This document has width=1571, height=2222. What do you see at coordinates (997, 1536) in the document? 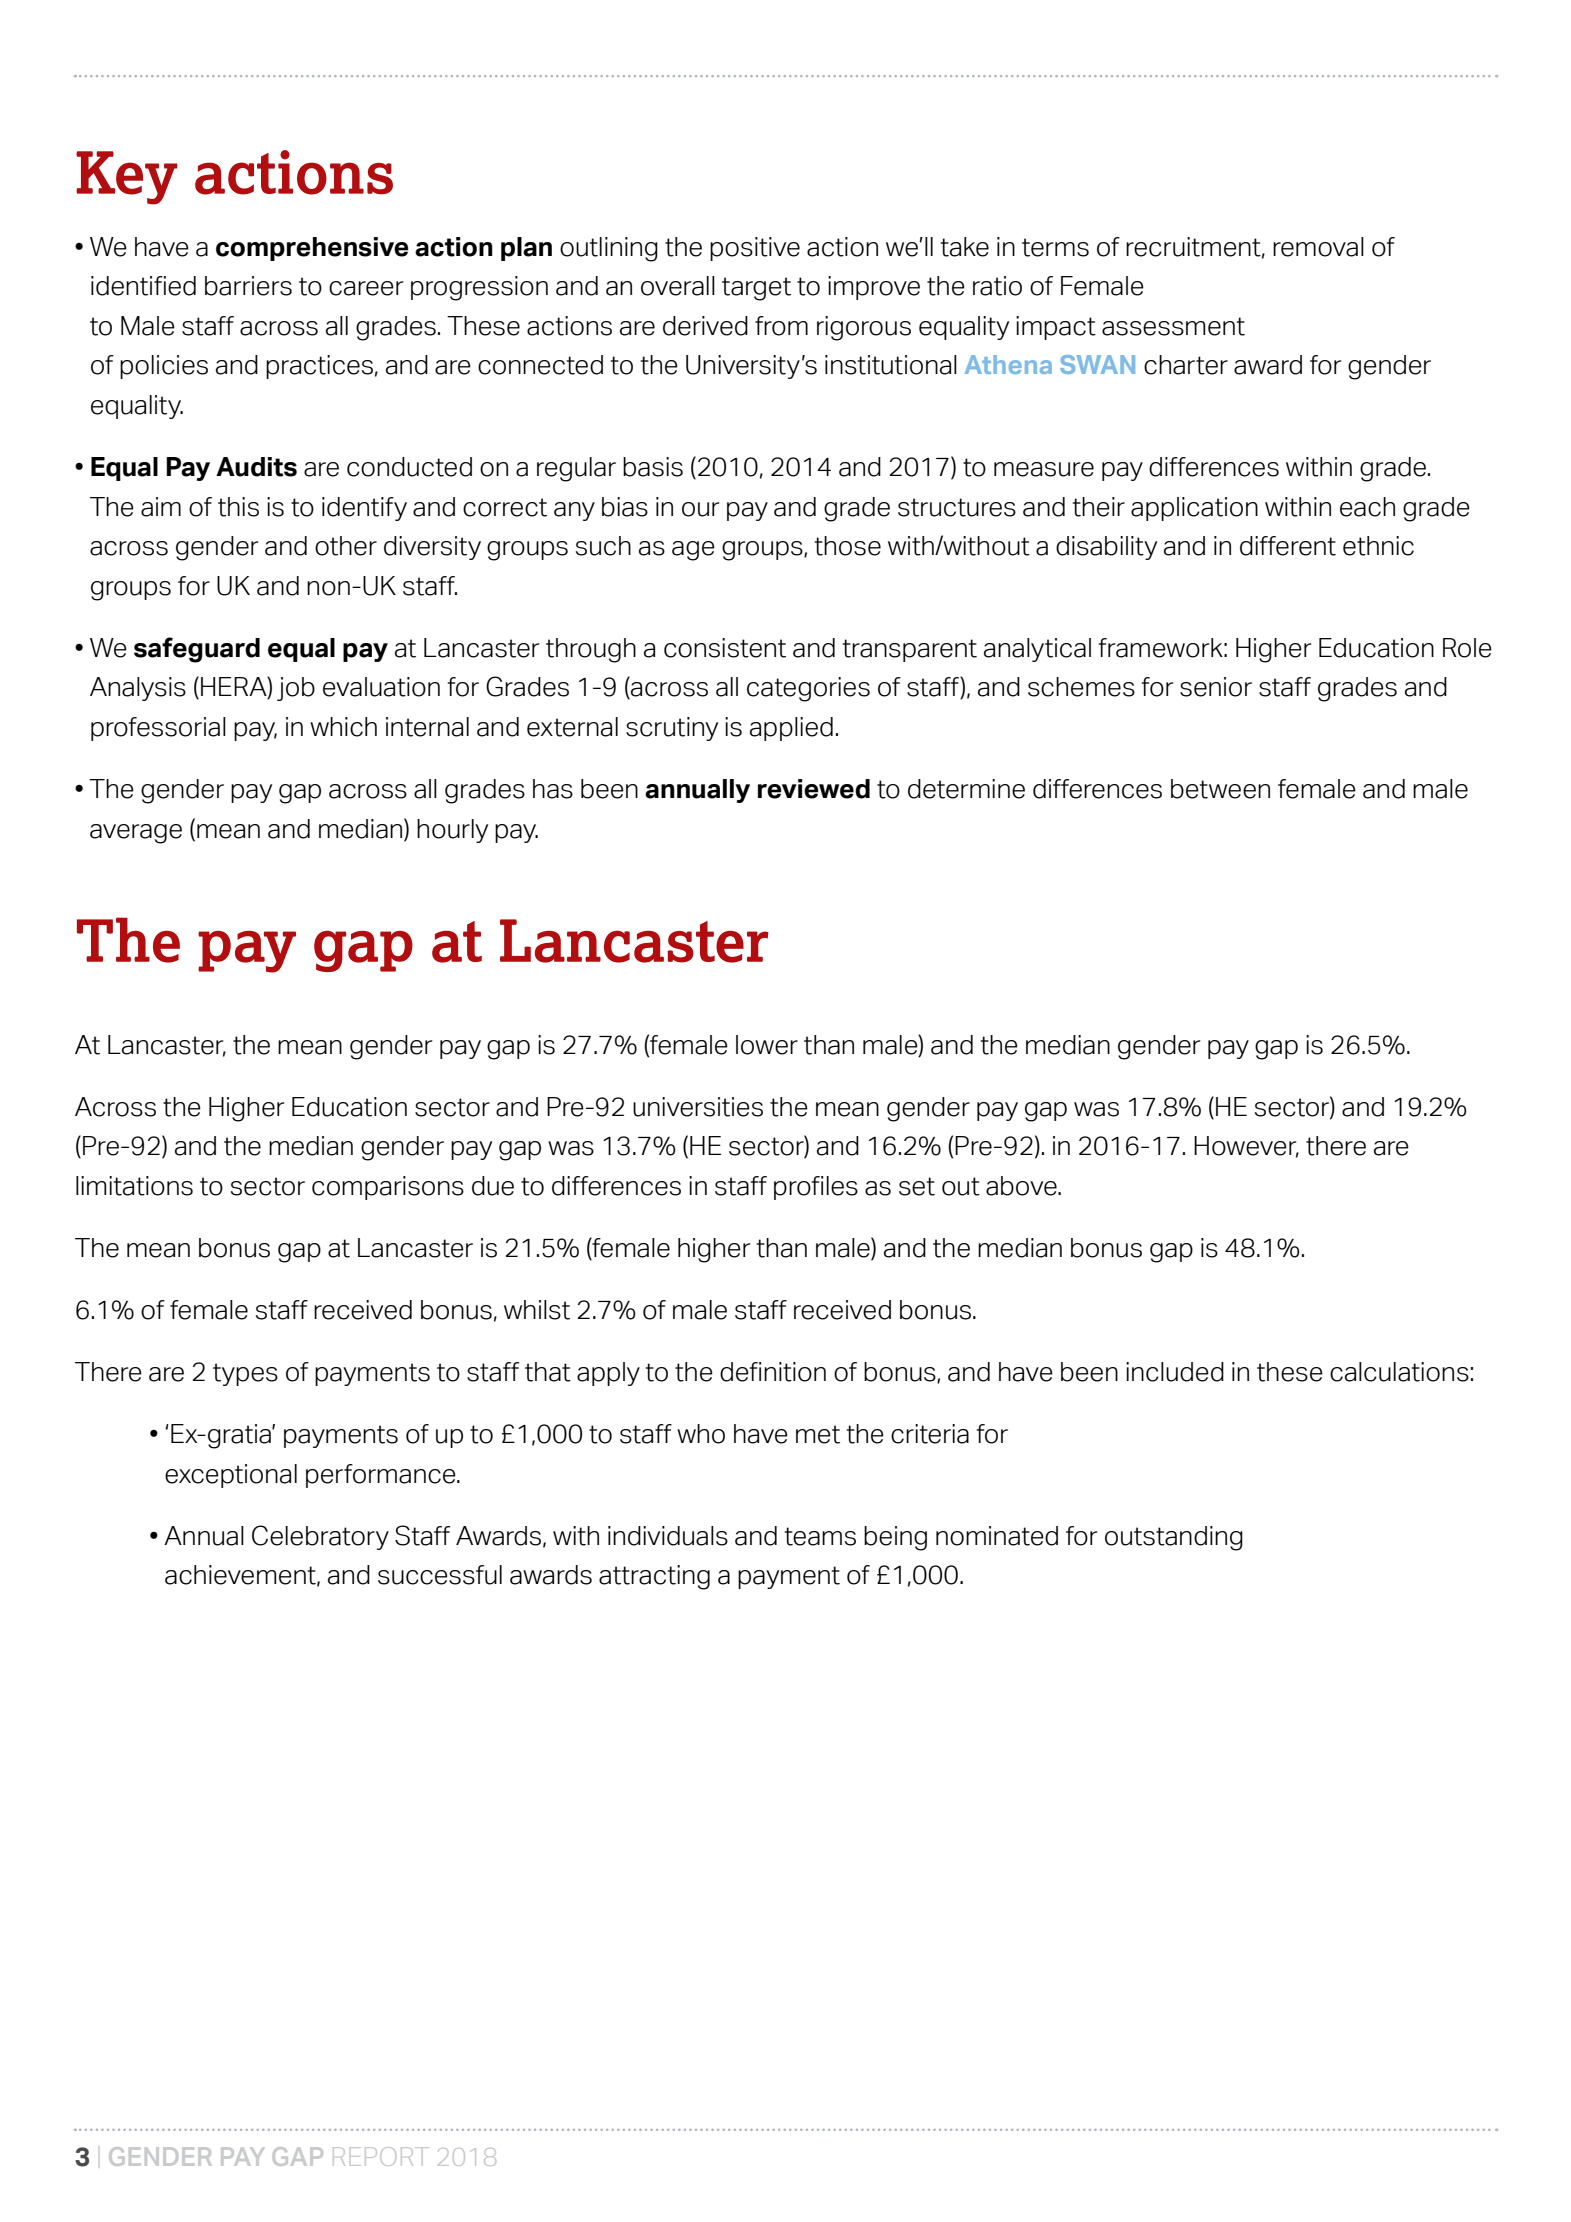
I see `nominated` at bounding box center [997, 1536].
